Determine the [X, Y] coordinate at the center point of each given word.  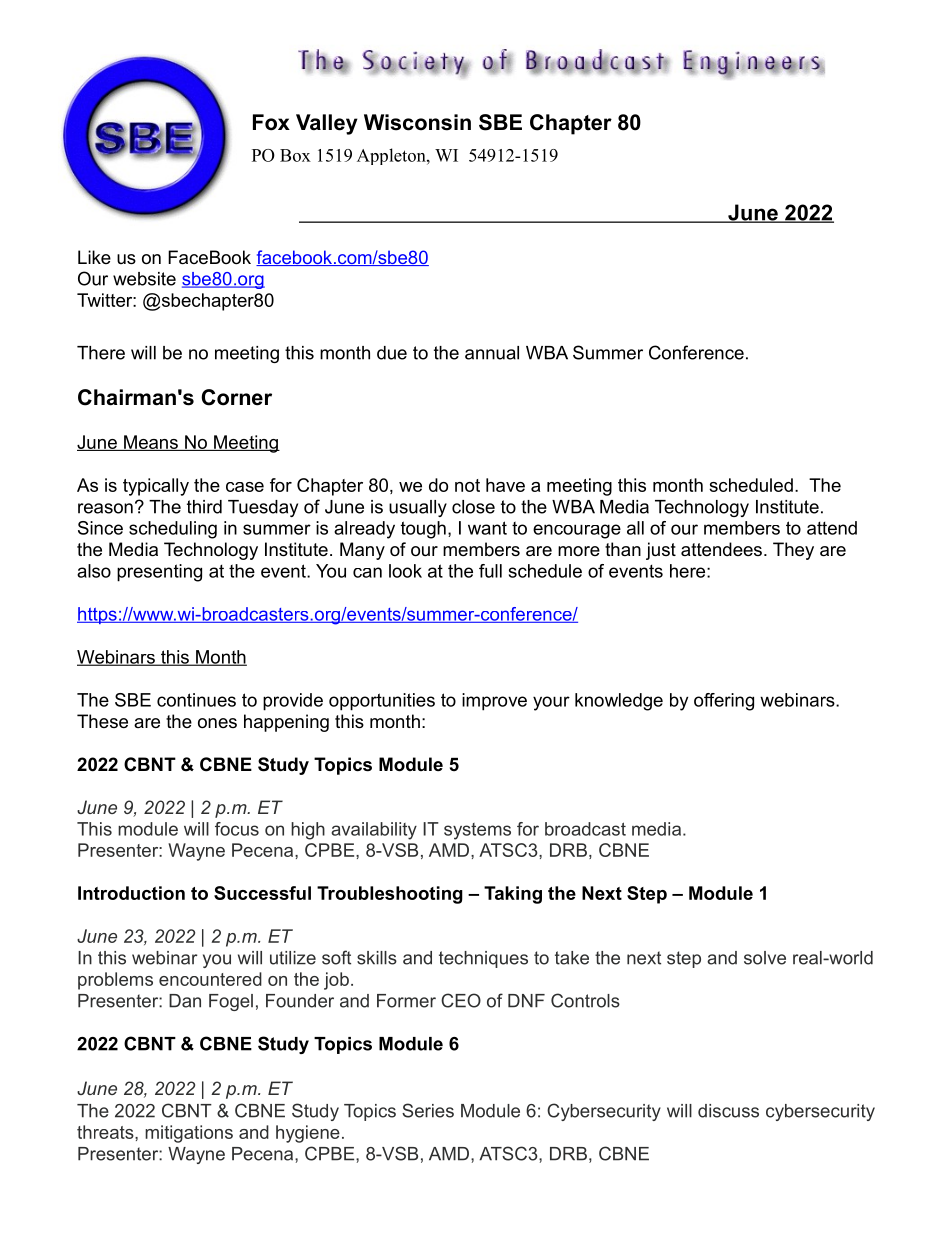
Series [428, 1110]
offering [724, 702]
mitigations [189, 1134]
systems [477, 831]
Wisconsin [417, 122]
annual [492, 353]
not [467, 485]
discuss [728, 1111]
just [661, 551]
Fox [271, 122]
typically [156, 487]
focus [237, 829]
